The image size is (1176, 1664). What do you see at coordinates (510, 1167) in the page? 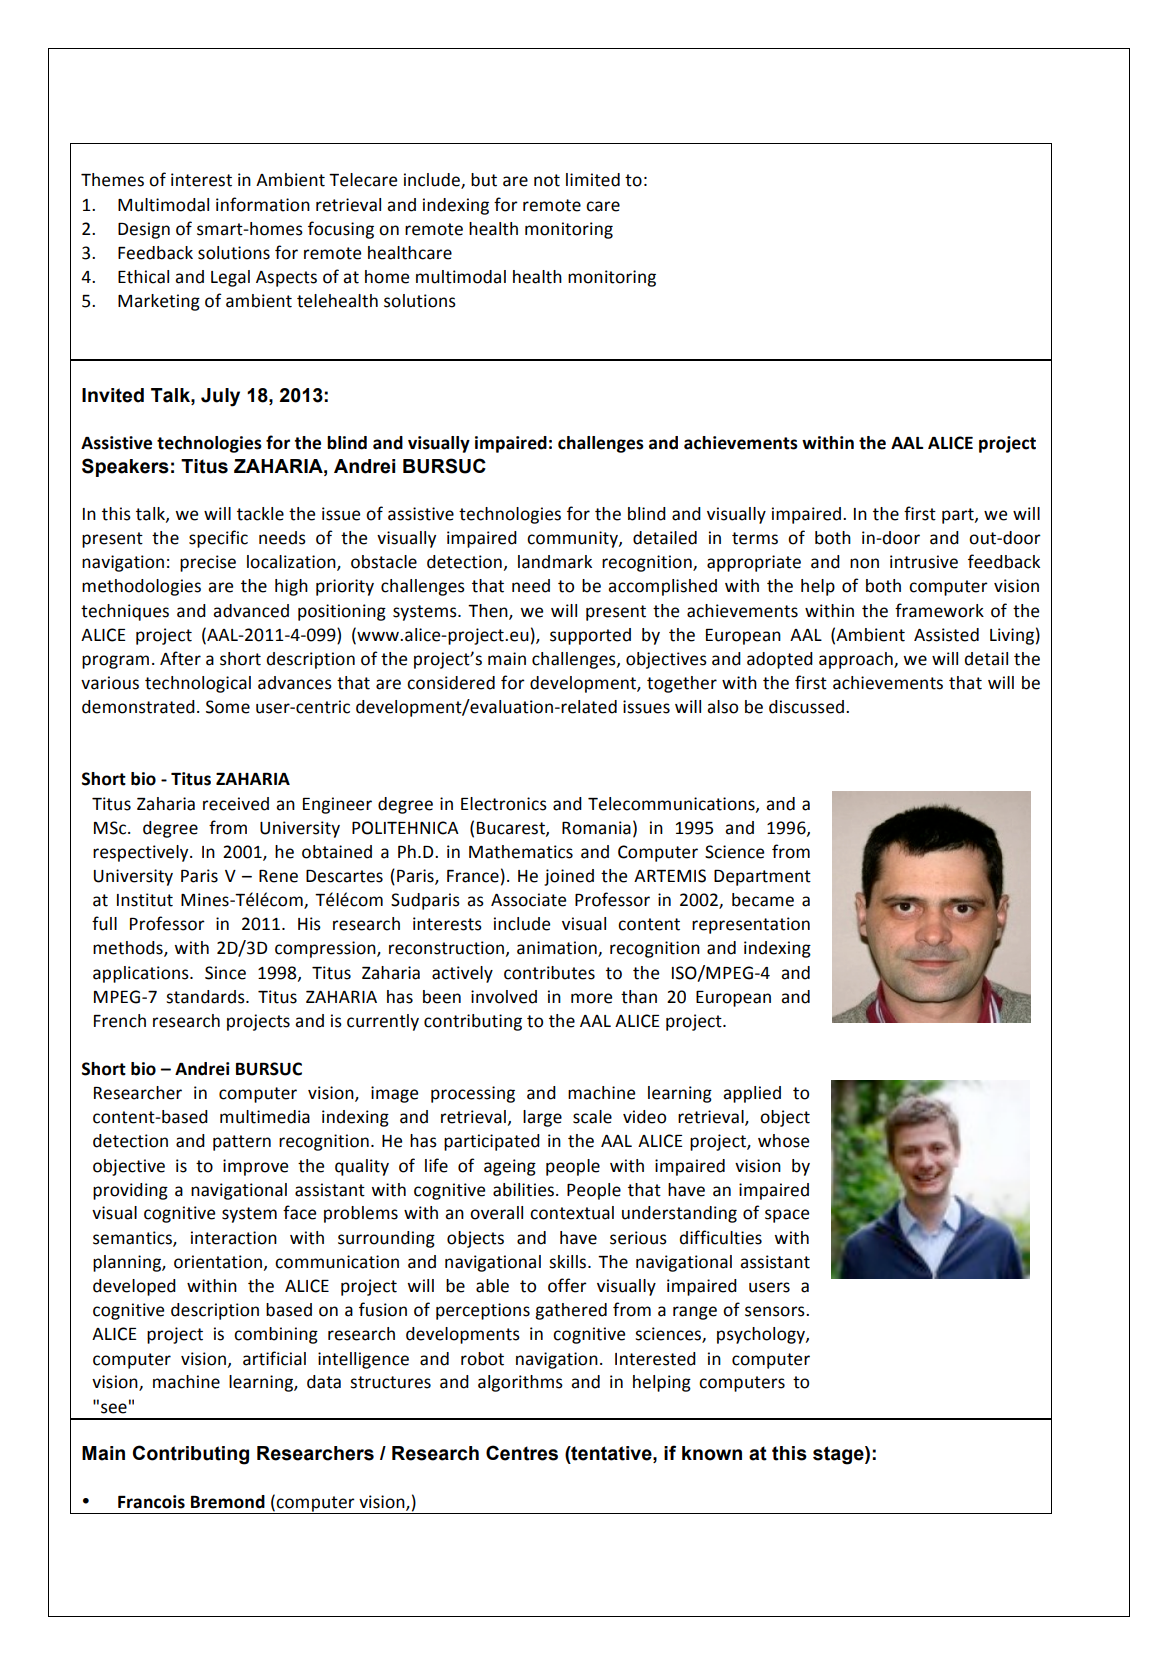
I see `ageing` at bounding box center [510, 1167].
